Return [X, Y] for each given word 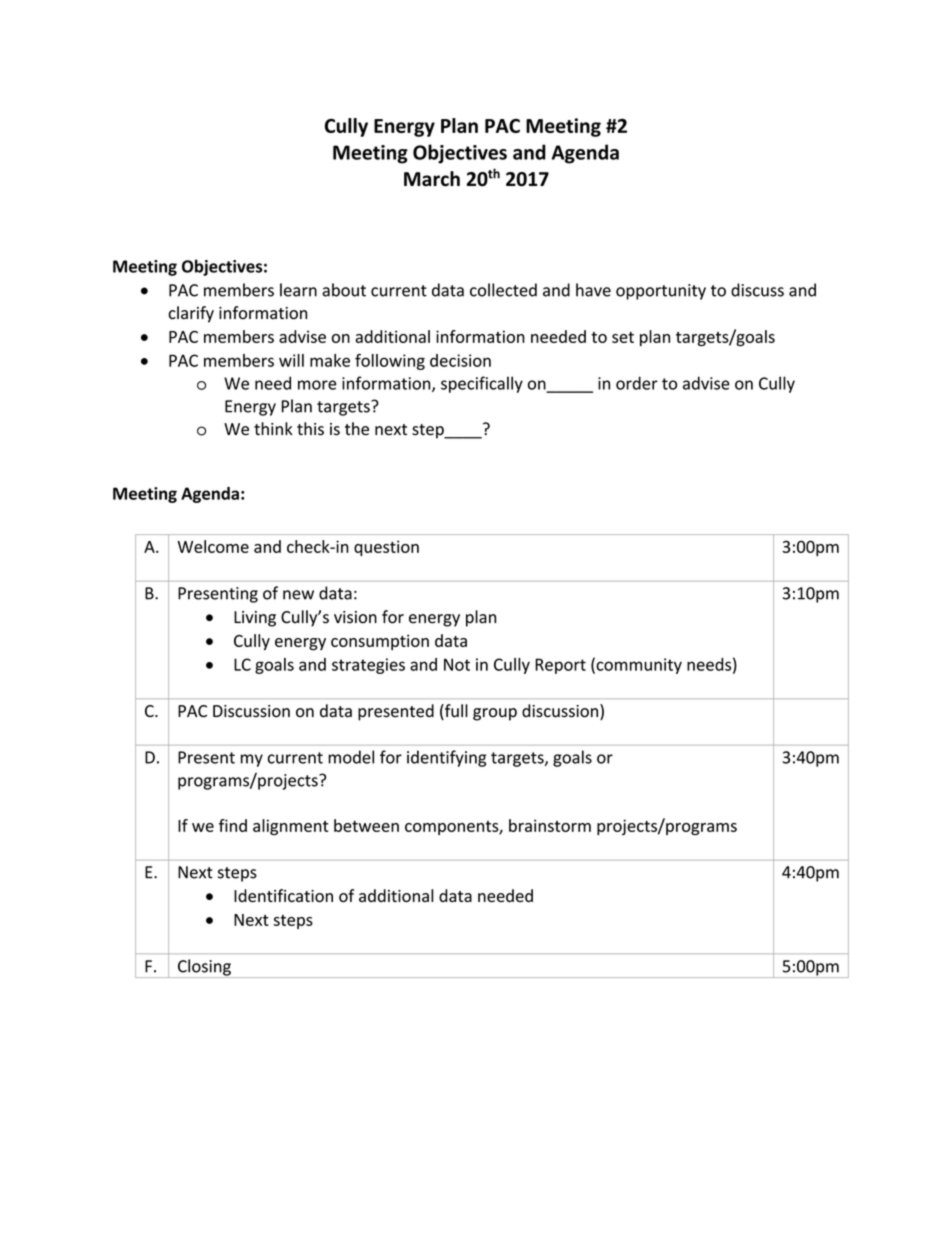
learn [298, 290]
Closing [204, 968]
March [432, 179]
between [366, 825]
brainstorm [550, 825]
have [593, 290]
